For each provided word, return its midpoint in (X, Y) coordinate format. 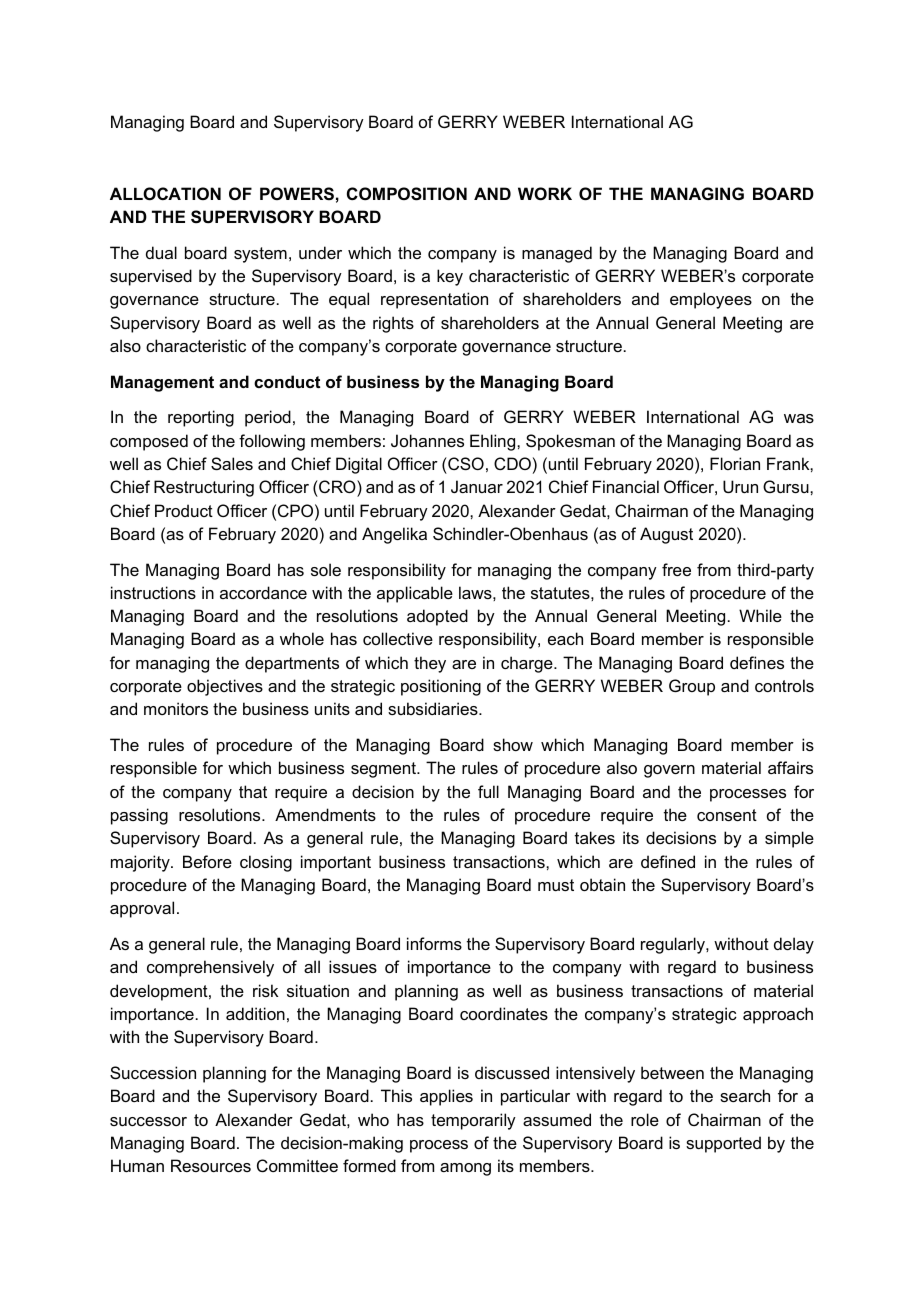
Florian (735, 463)
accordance (263, 592)
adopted (437, 617)
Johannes (427, 440)
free (676, 569)
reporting (201, 418)
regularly (674, 945)
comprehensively (210, 968)
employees (711, 300)
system (260, 255)
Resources (211, 1165)
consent (727, 815)
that (253, 791)
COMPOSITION (407, 194)
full (488, 791)
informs (434, 943)
